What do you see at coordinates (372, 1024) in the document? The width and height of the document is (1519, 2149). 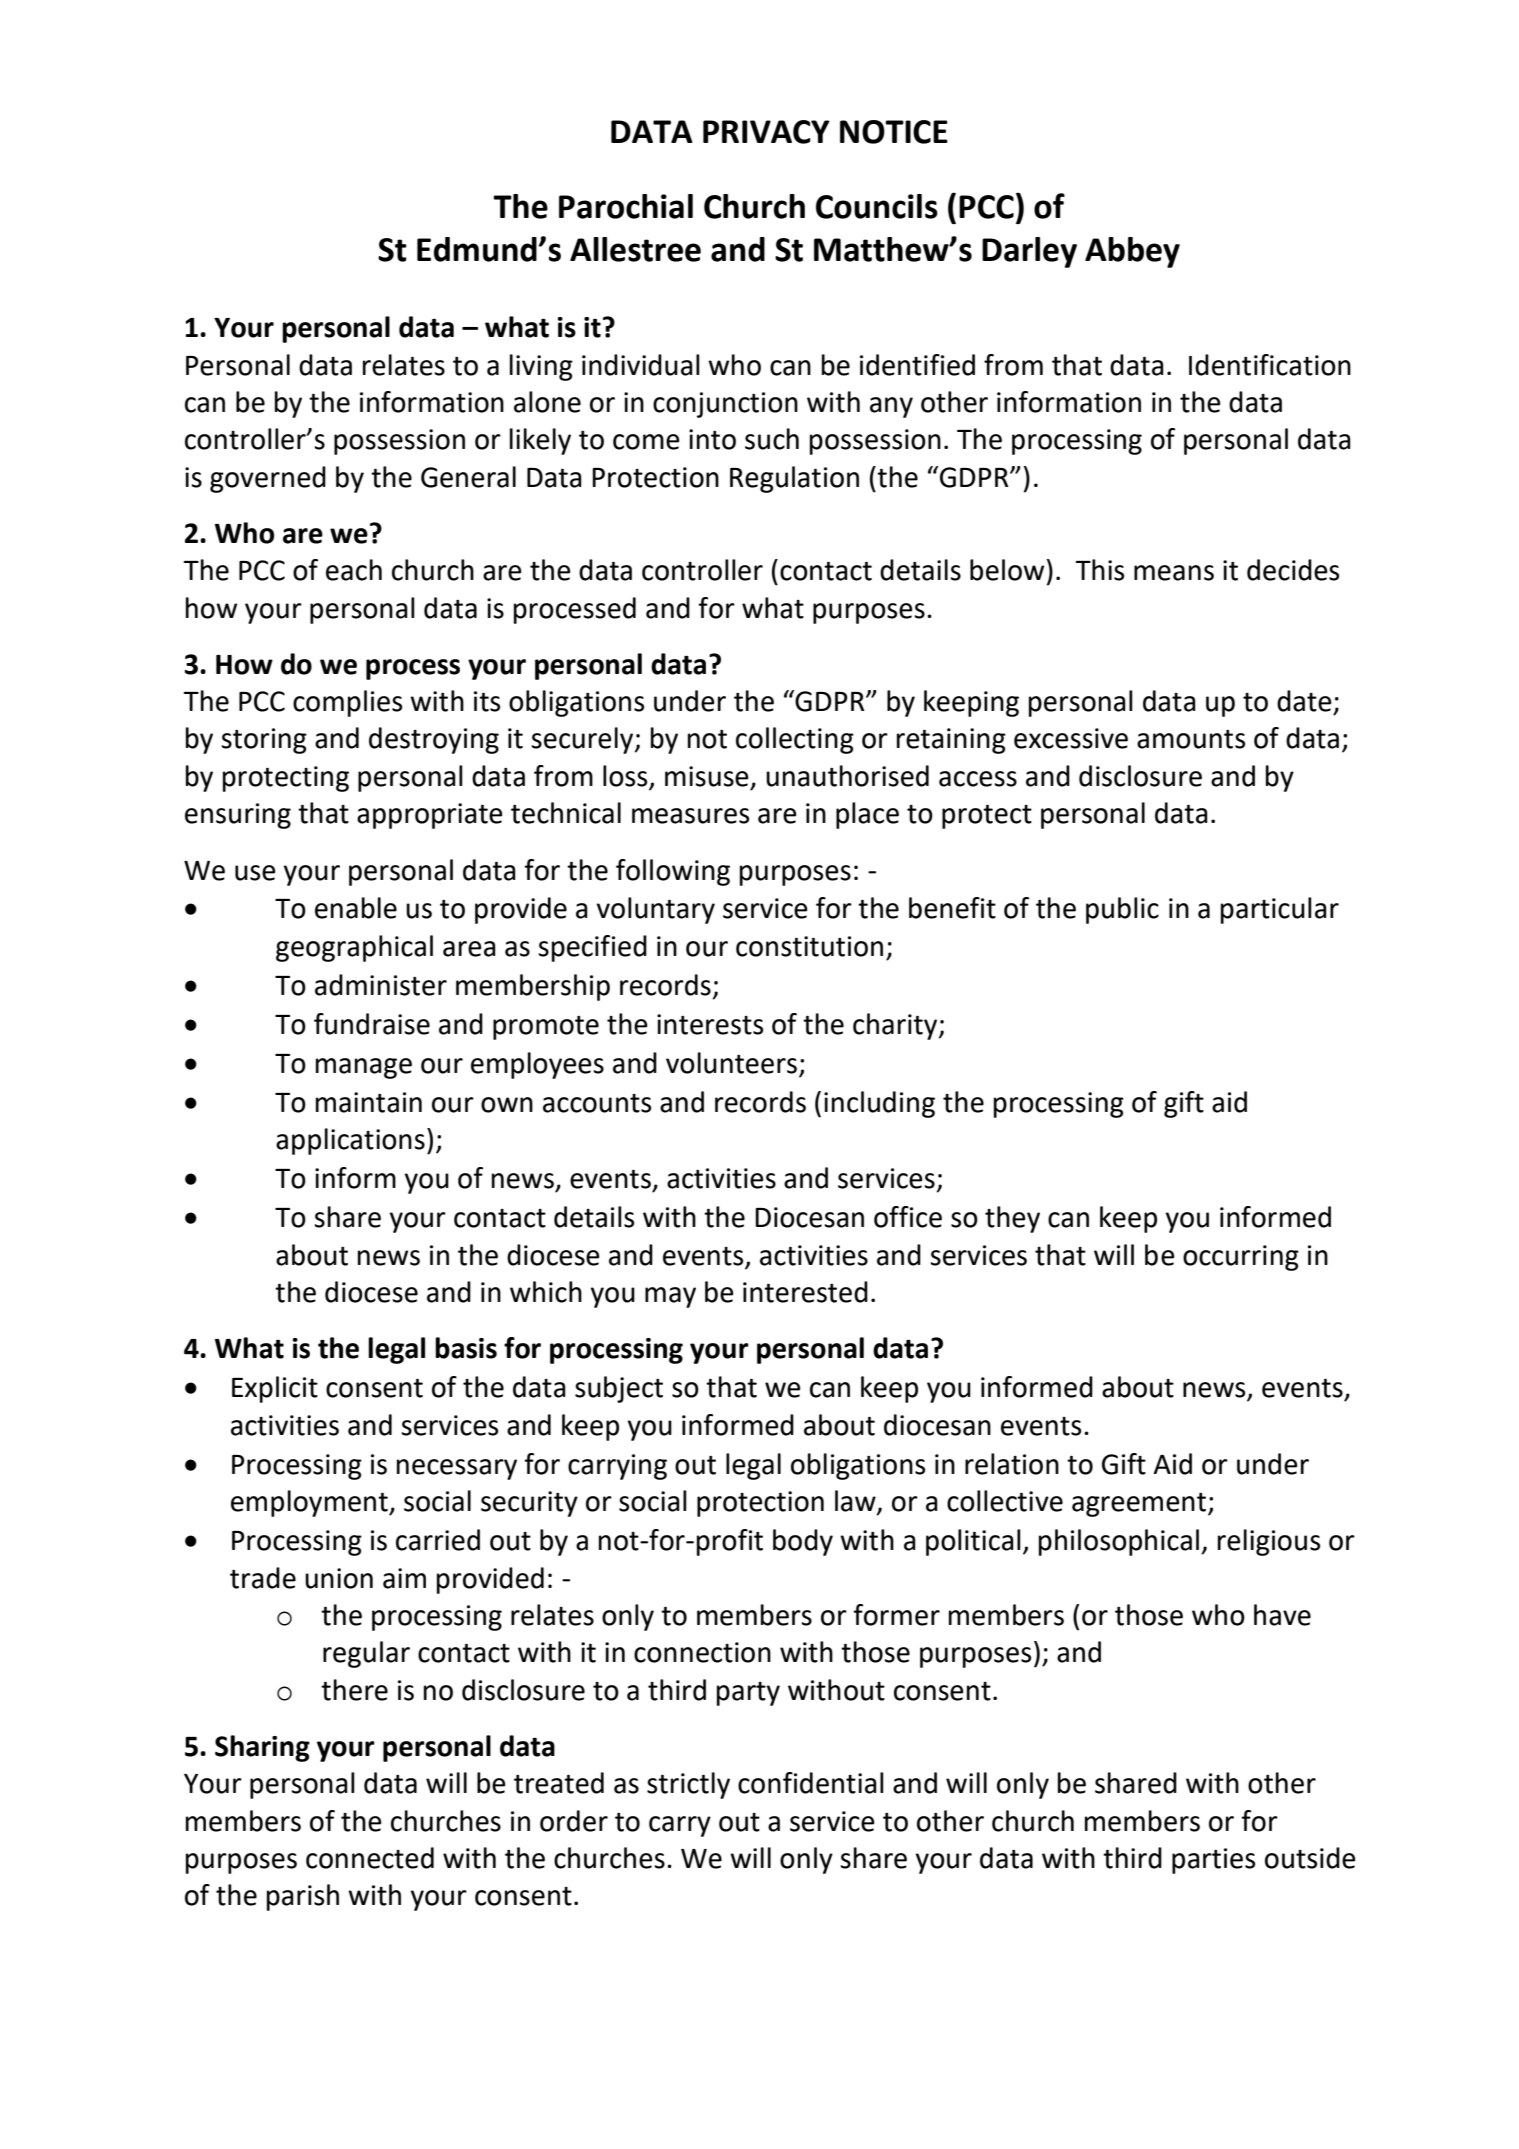 I see `fundraise` at bounding box center [372, 1024].
